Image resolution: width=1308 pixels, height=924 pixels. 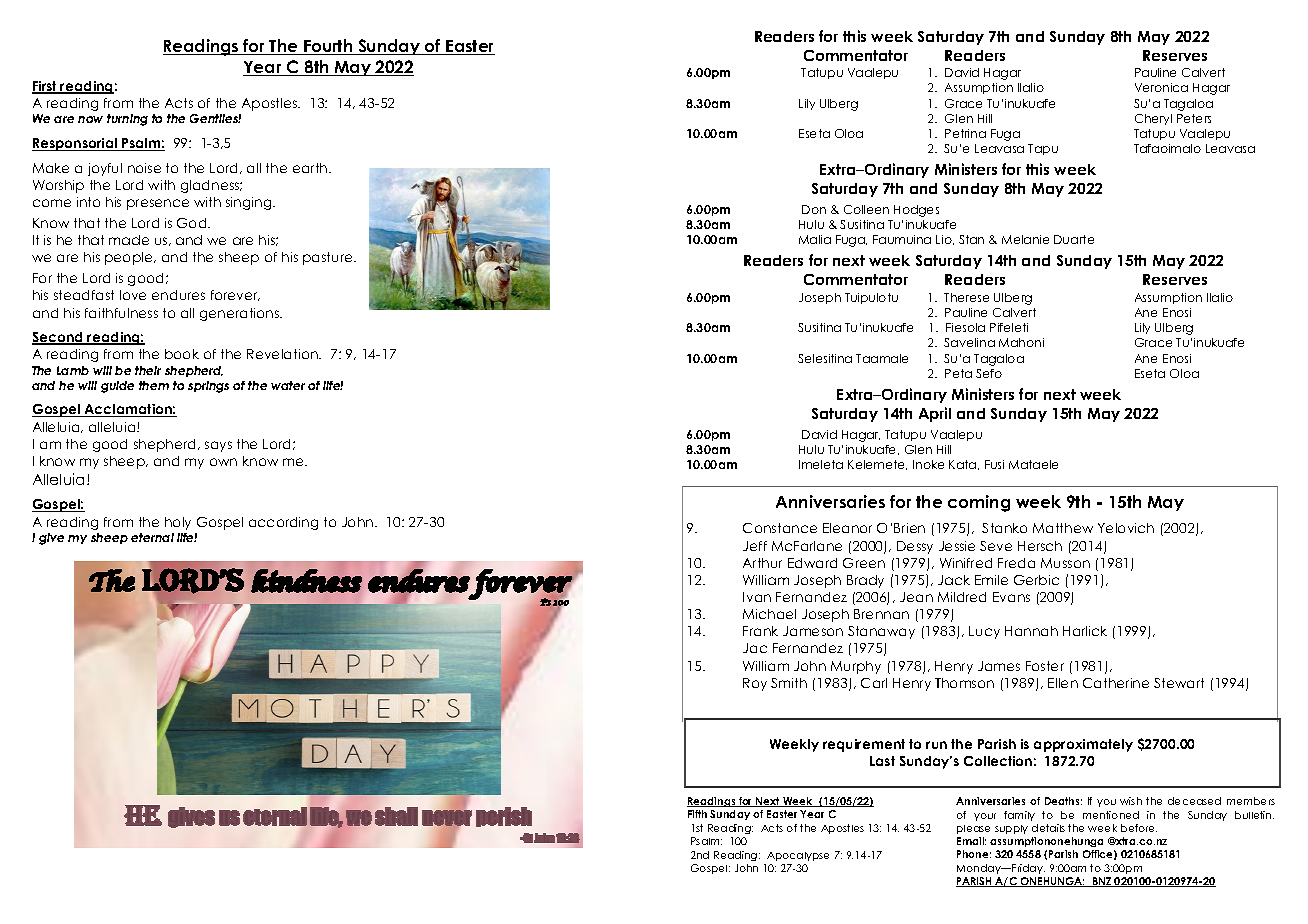 I want to click on before, so click(x=1139, y=828).
